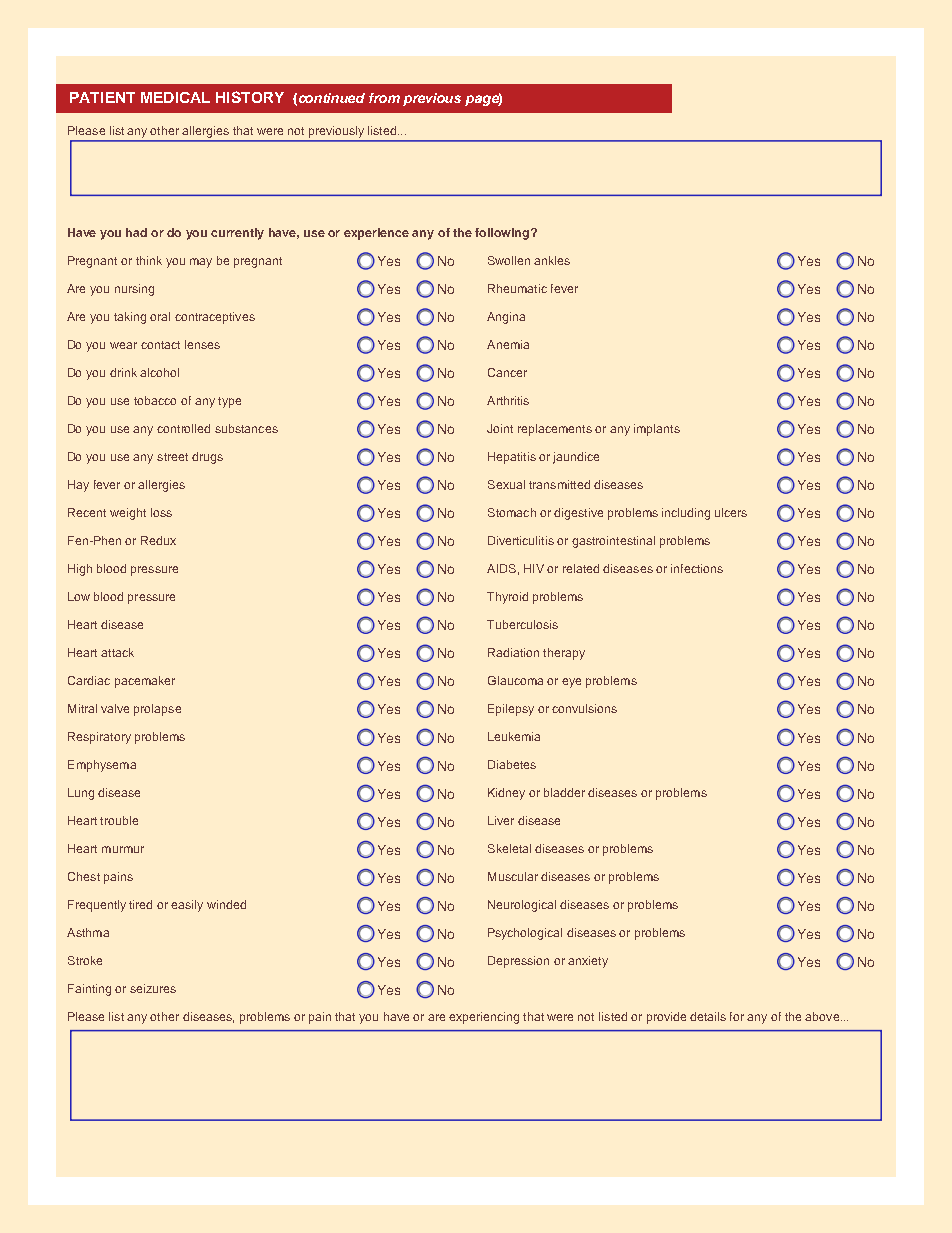 This image has width=952, height=1233. I want to click on ankles, so click(552, 260).
